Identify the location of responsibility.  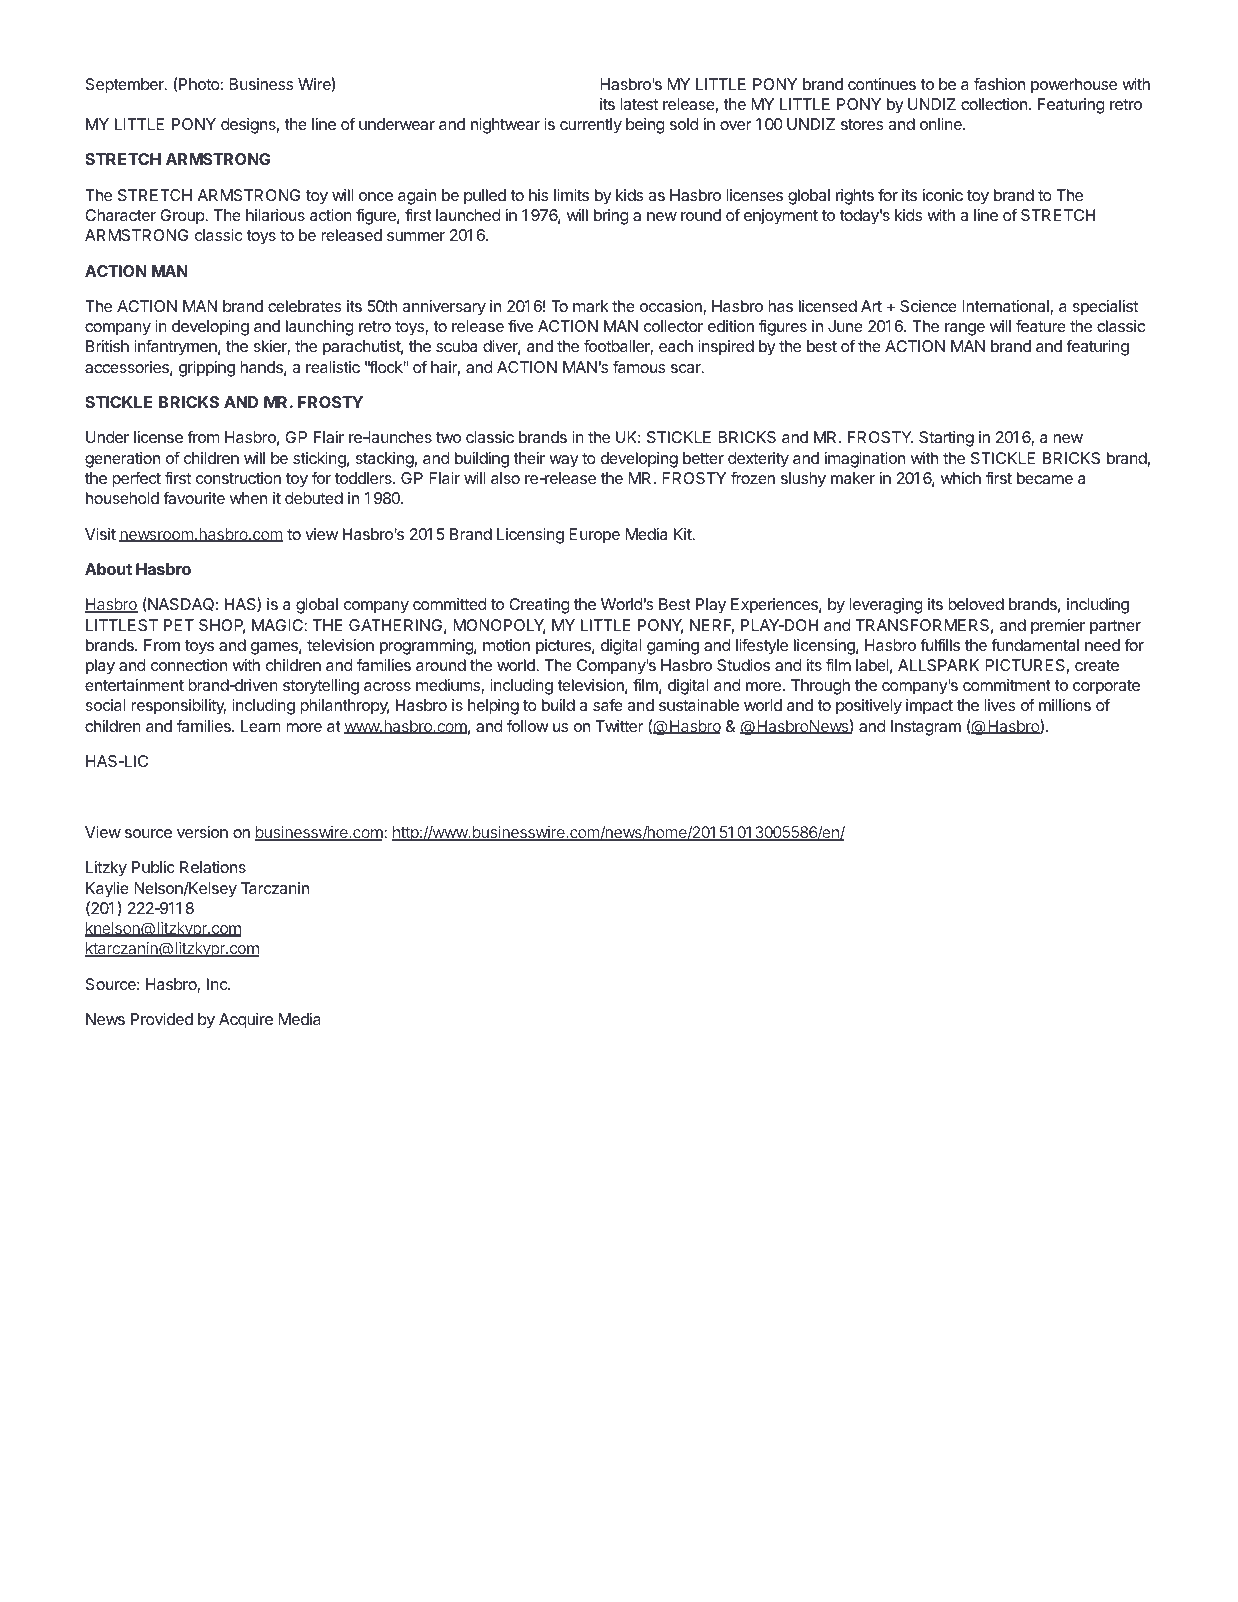
(178, 707).
